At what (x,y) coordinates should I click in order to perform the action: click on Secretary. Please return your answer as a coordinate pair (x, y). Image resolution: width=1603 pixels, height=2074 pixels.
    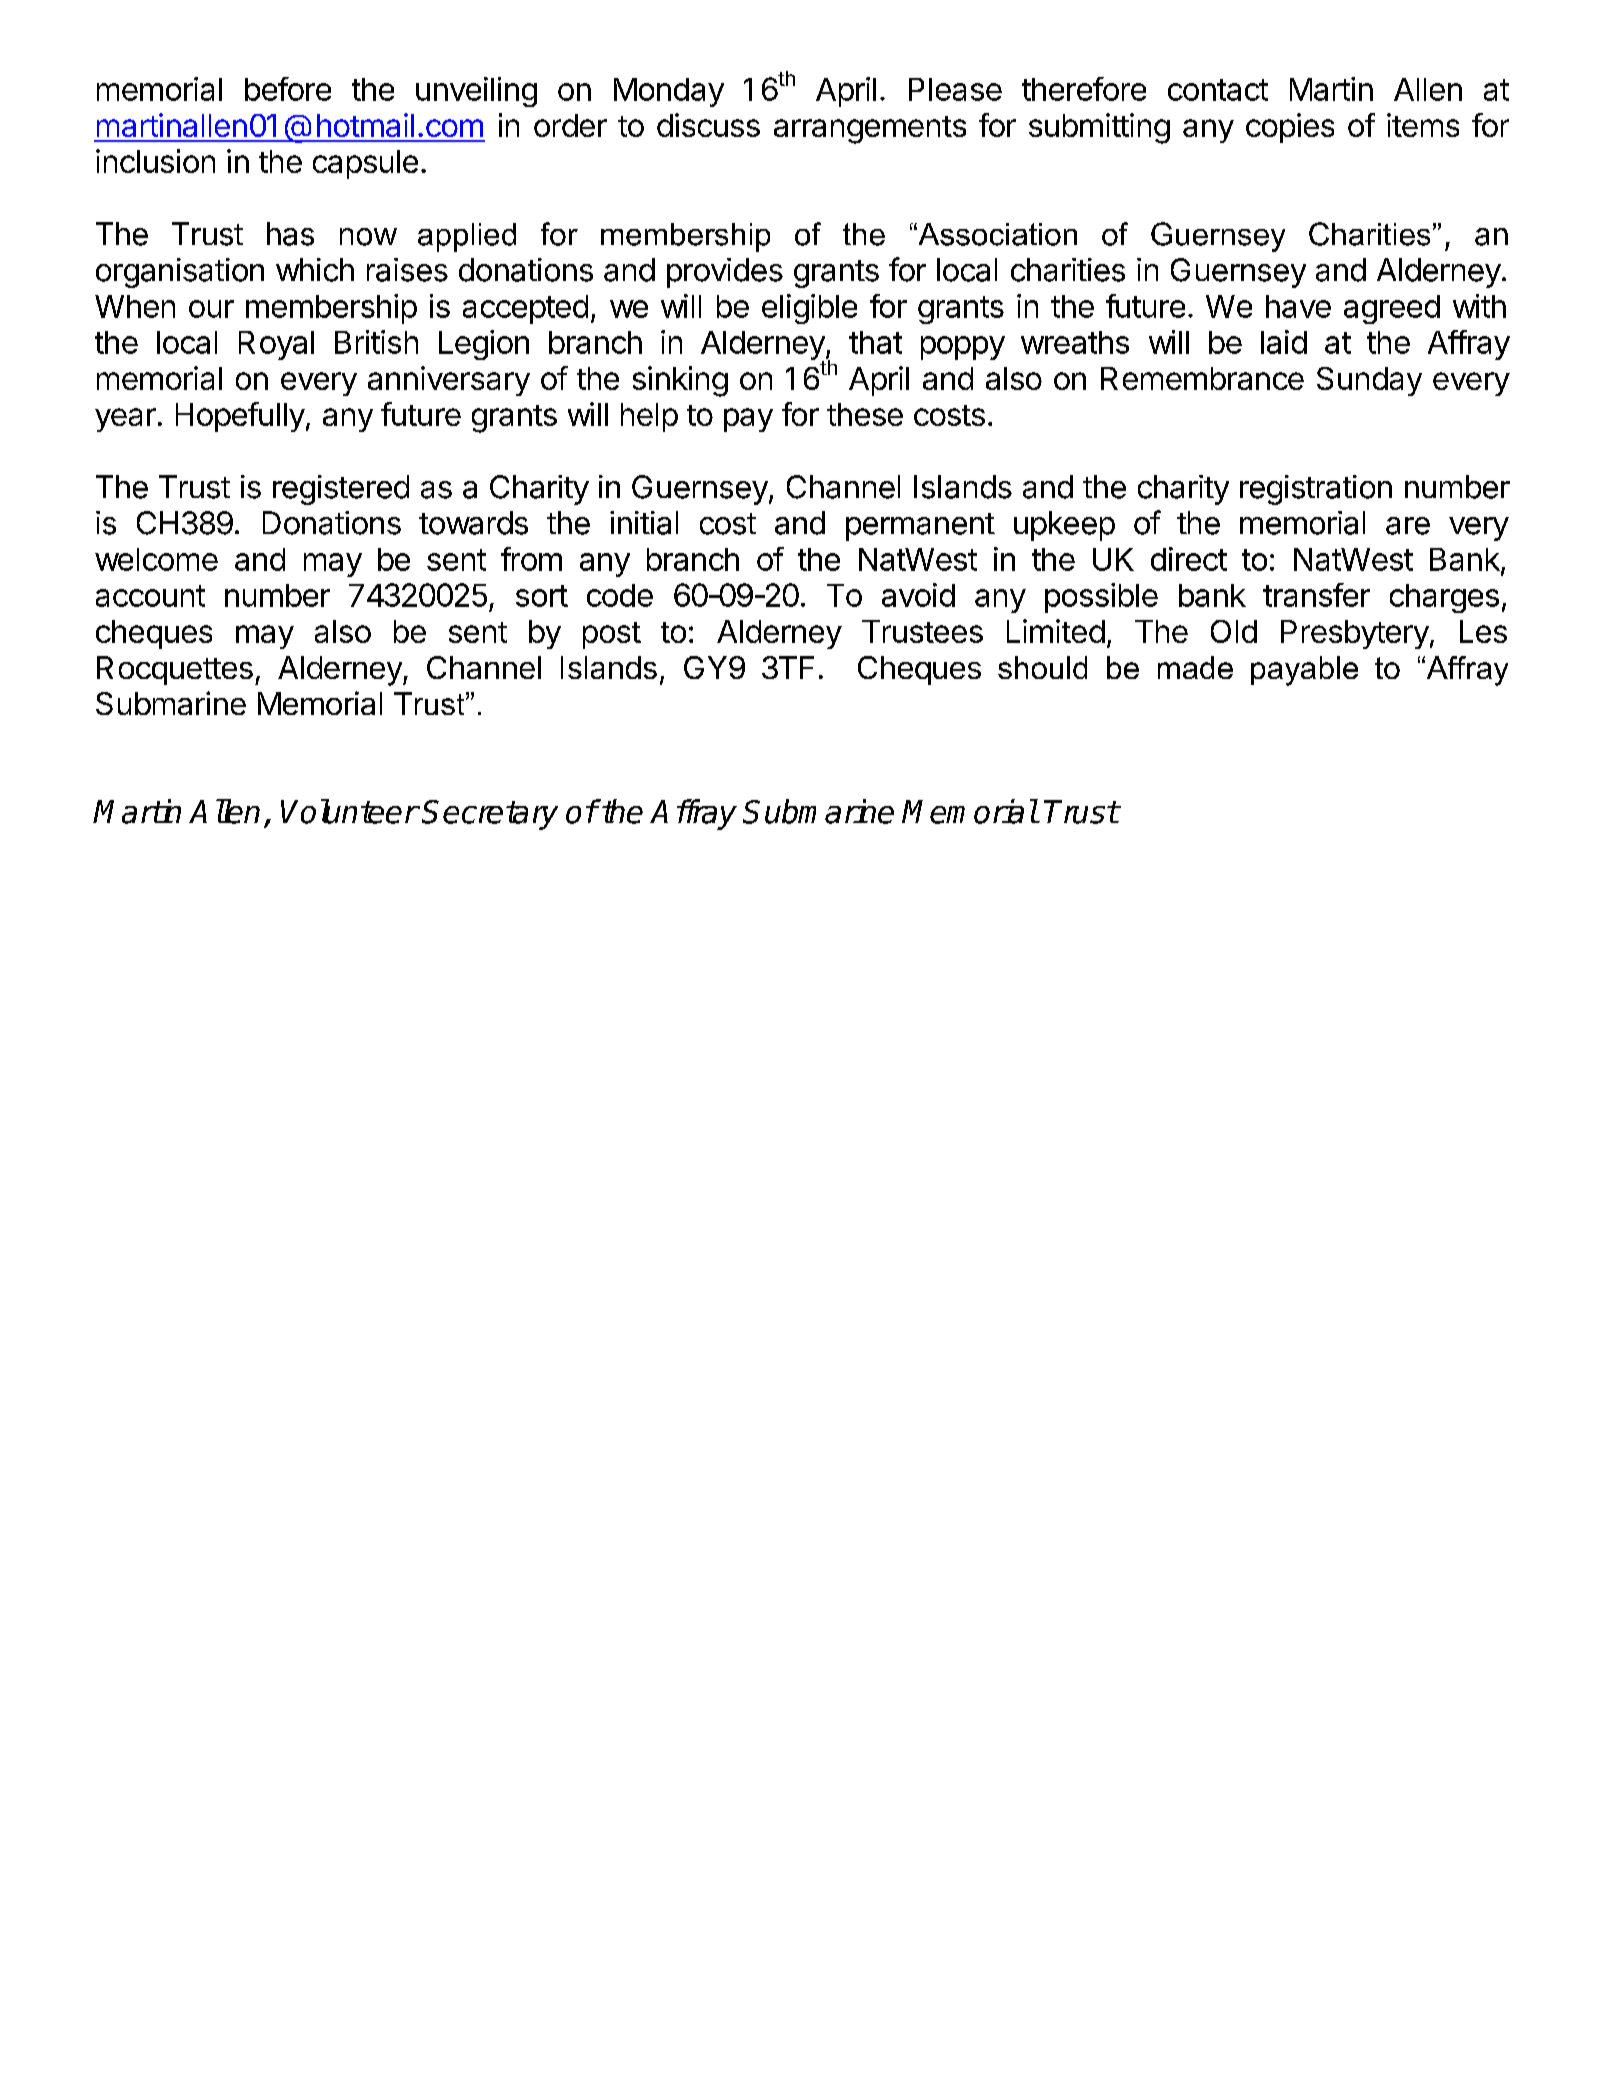
    Looking at the image, I should click on (490, 815).
